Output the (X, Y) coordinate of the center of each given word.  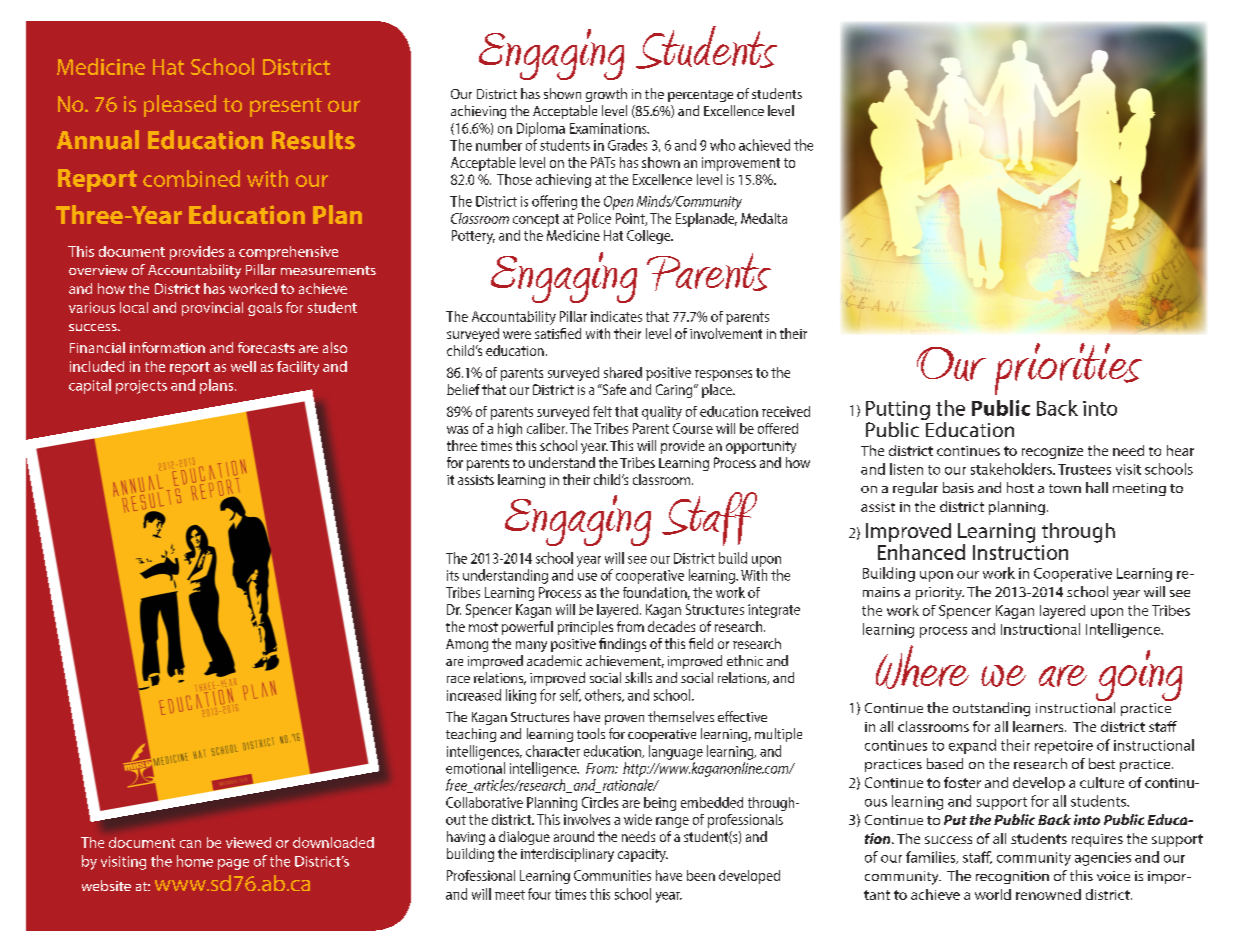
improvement (741, 164)
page (233, 864)
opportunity (761, 447)
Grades (627, 145)
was (457, 430)
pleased (180, 106)
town (1065, 488)
